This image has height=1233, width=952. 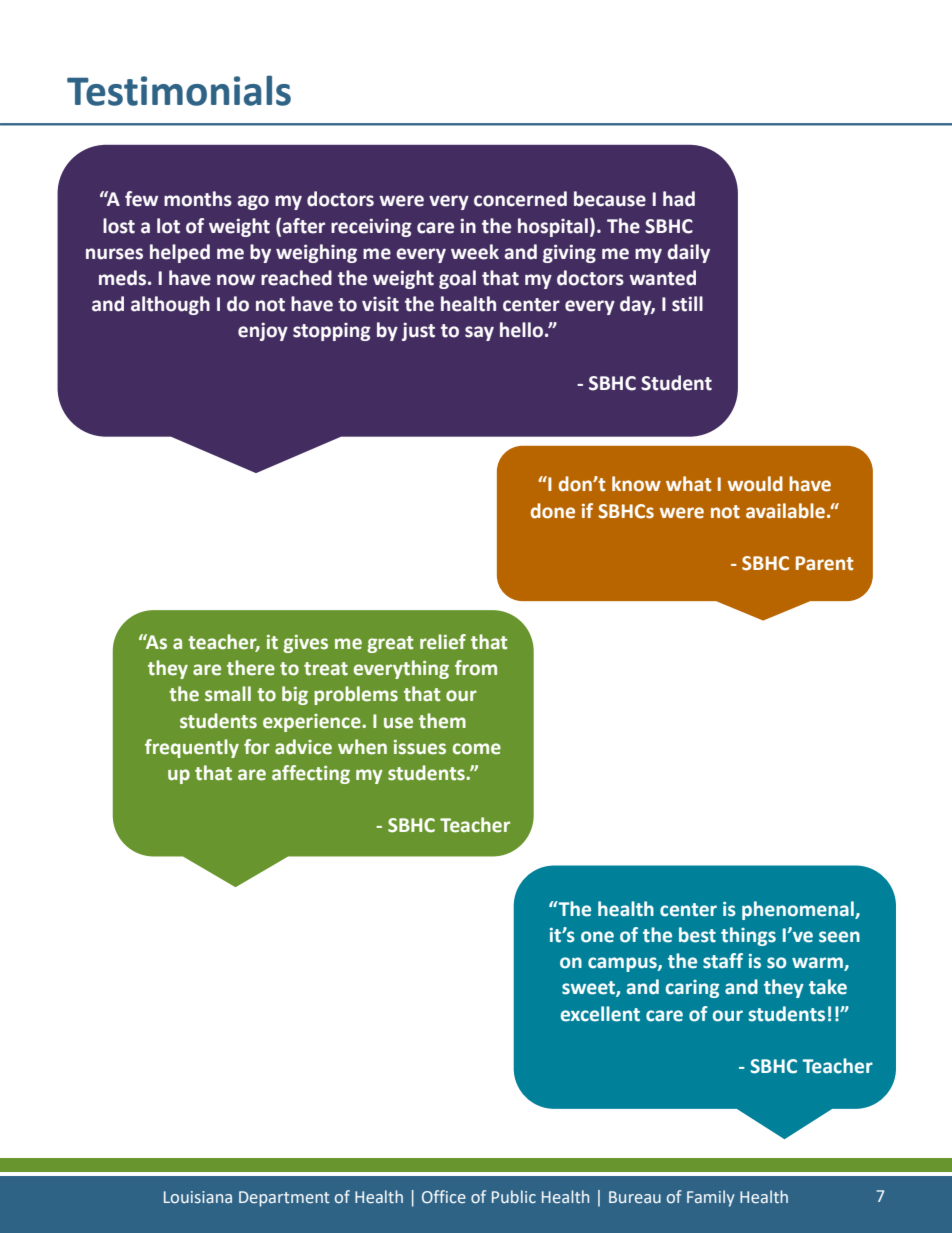 What do you see at coordinates (198, 1197) in the image?
I see `Louisiana` at bounding box center [198, 1197].
